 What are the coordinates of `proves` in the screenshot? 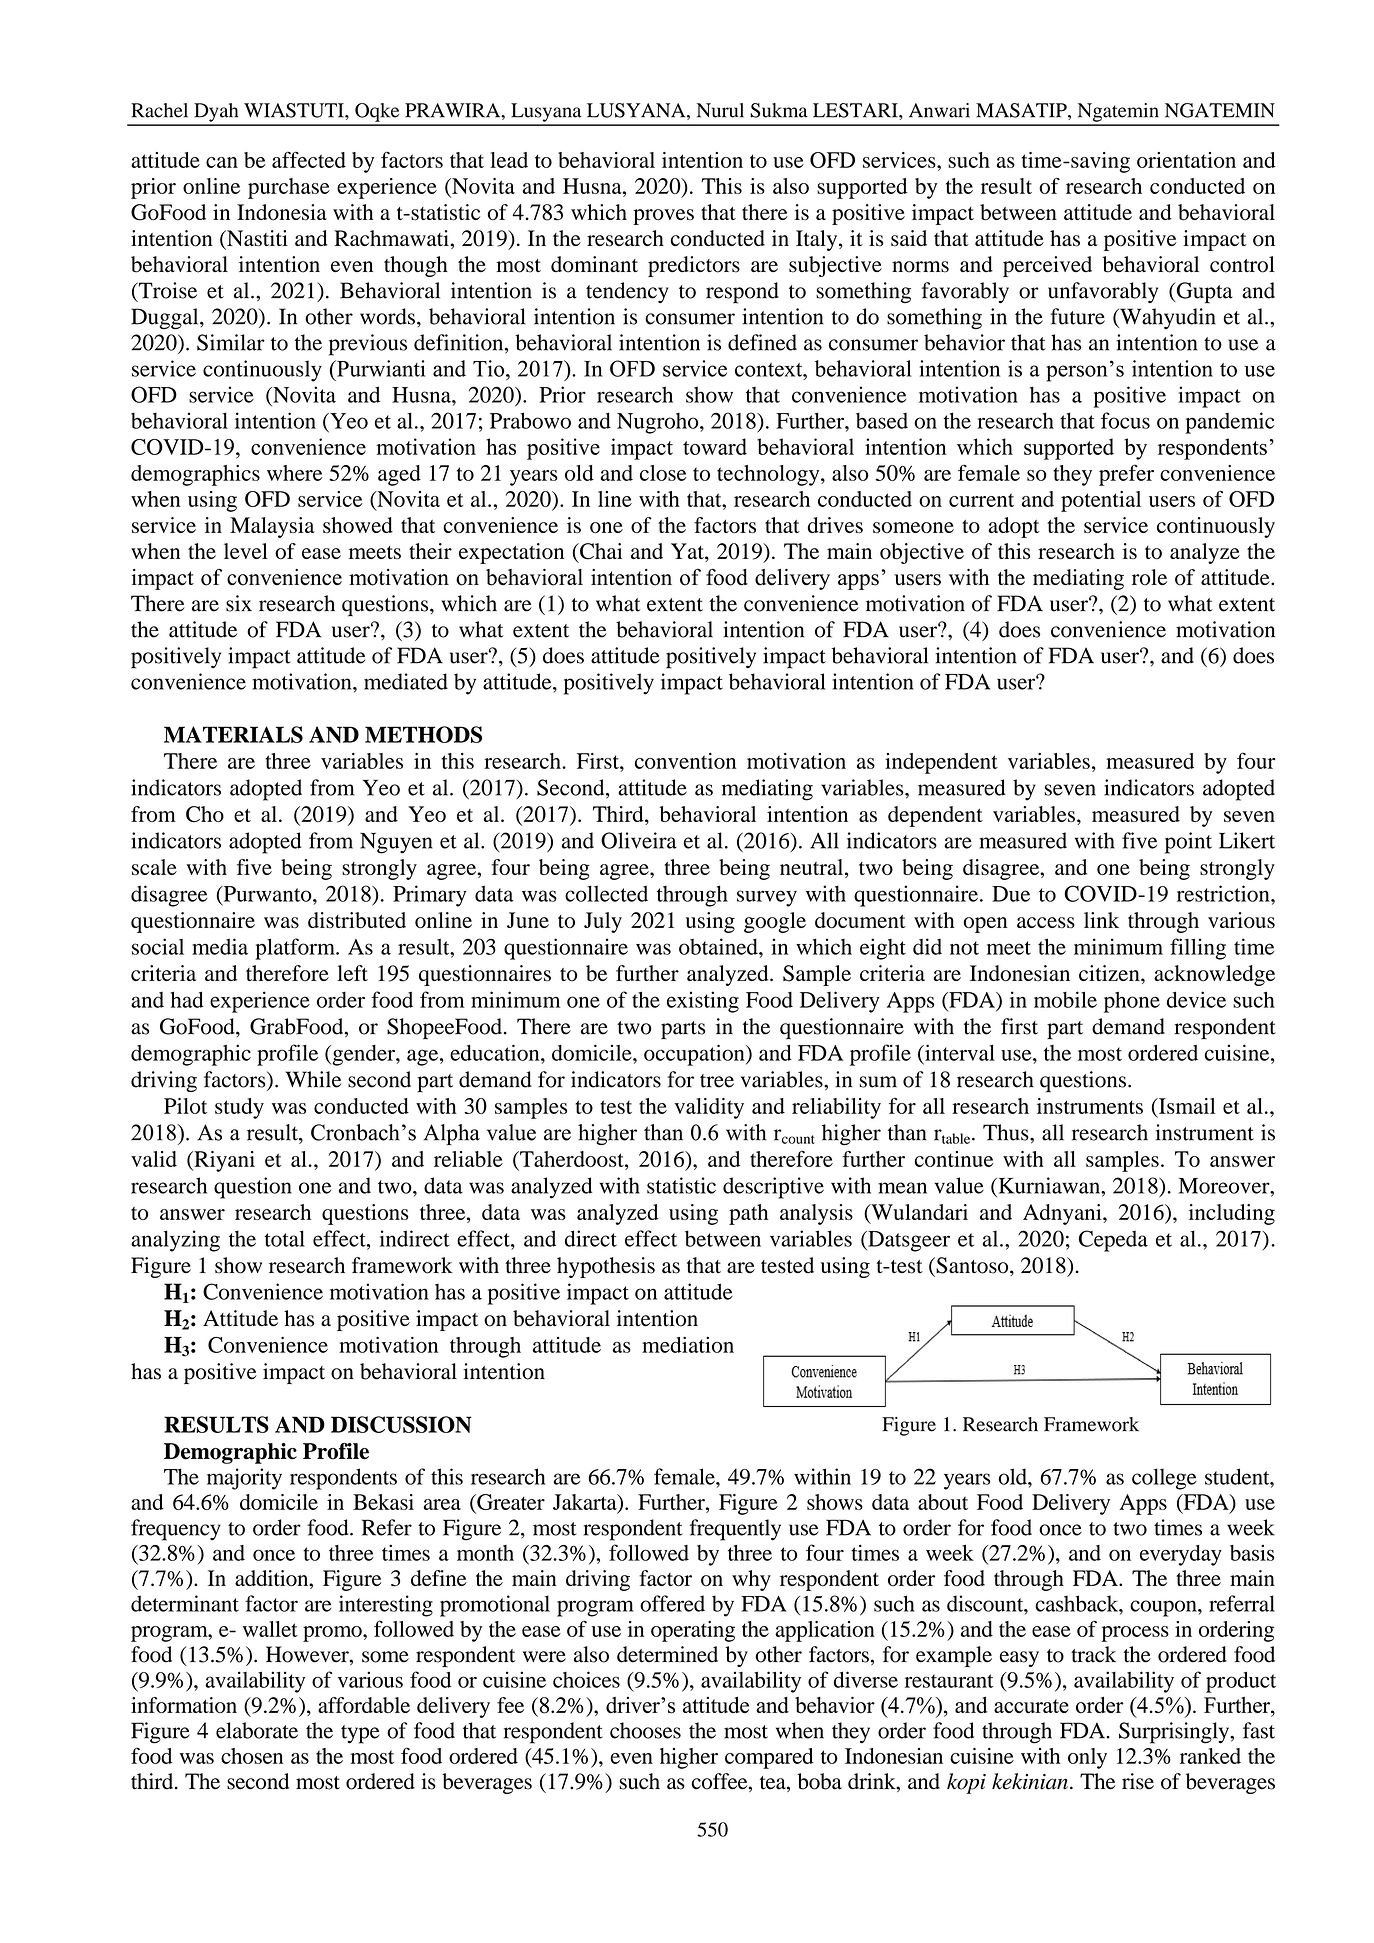 It's located at (663, 217).
